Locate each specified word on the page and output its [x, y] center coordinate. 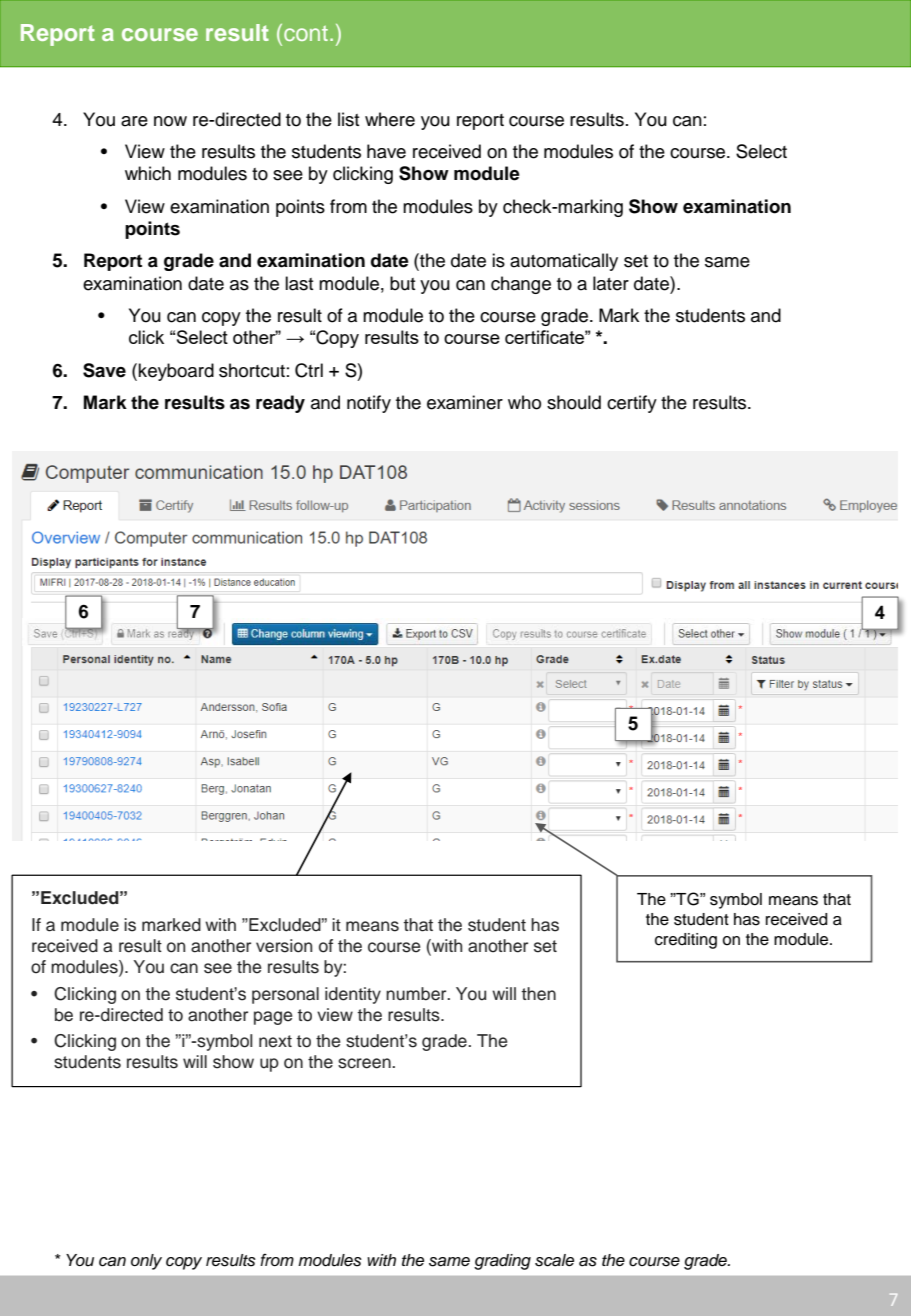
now [170, 121]
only [146, 1262]
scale [554, 1260]
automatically [564, 262]
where [390, 119]
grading [502, 1262]
